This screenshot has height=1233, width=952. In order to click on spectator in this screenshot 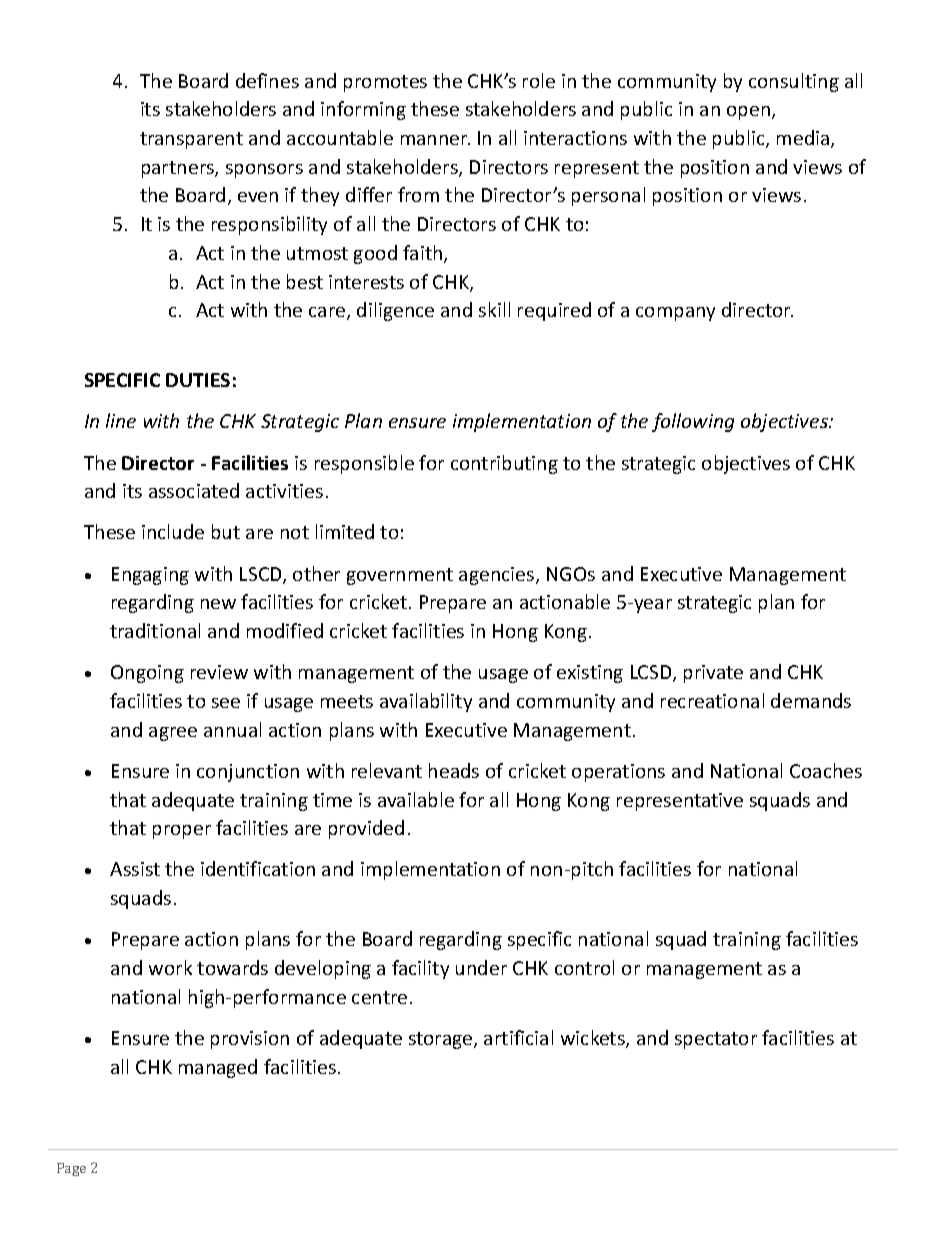, I will do `click(716, 1040)`.
